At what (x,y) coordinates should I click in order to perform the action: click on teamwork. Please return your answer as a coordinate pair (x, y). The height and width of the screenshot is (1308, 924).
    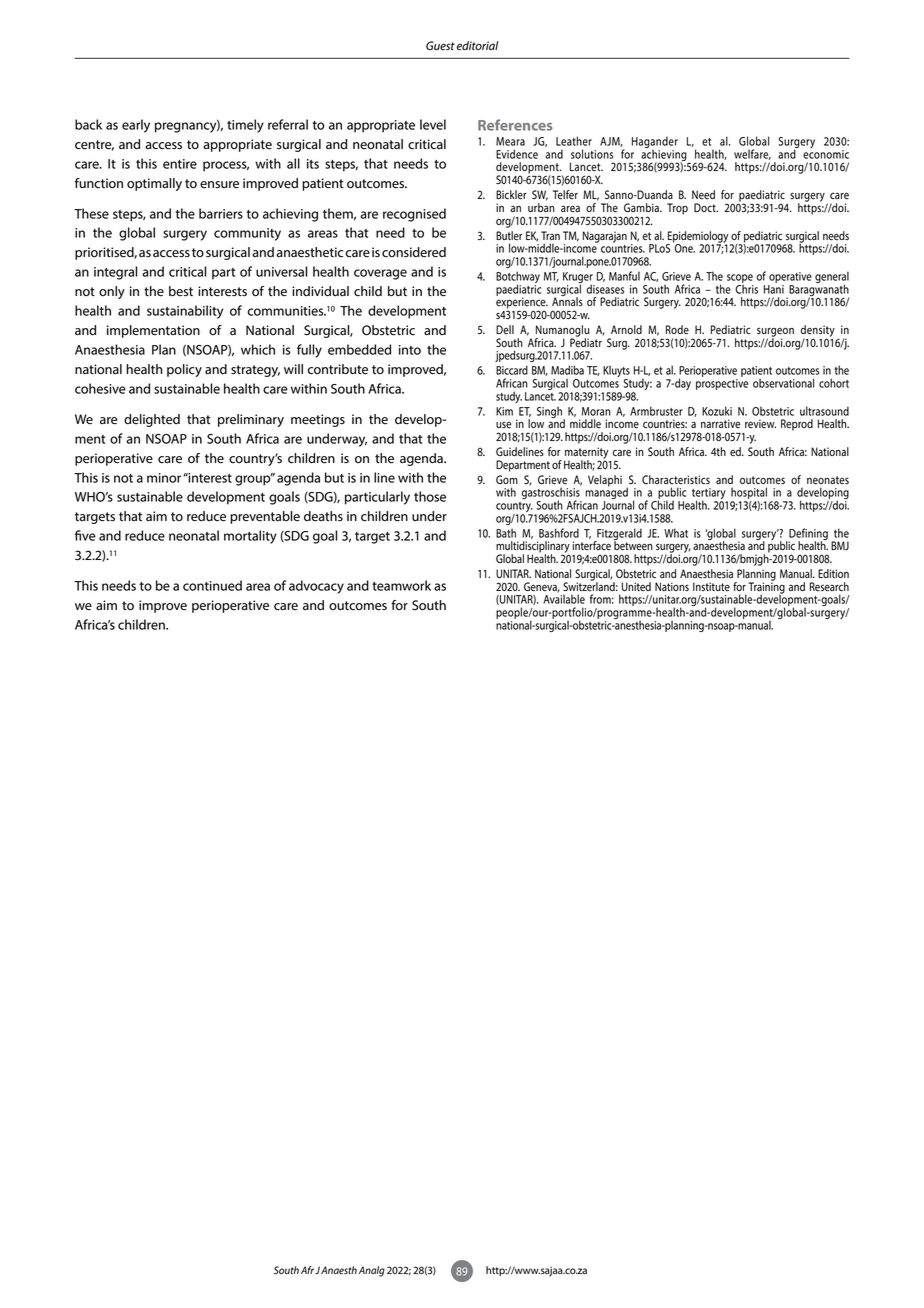
    Looking at the image, I should click on (401, 585).
